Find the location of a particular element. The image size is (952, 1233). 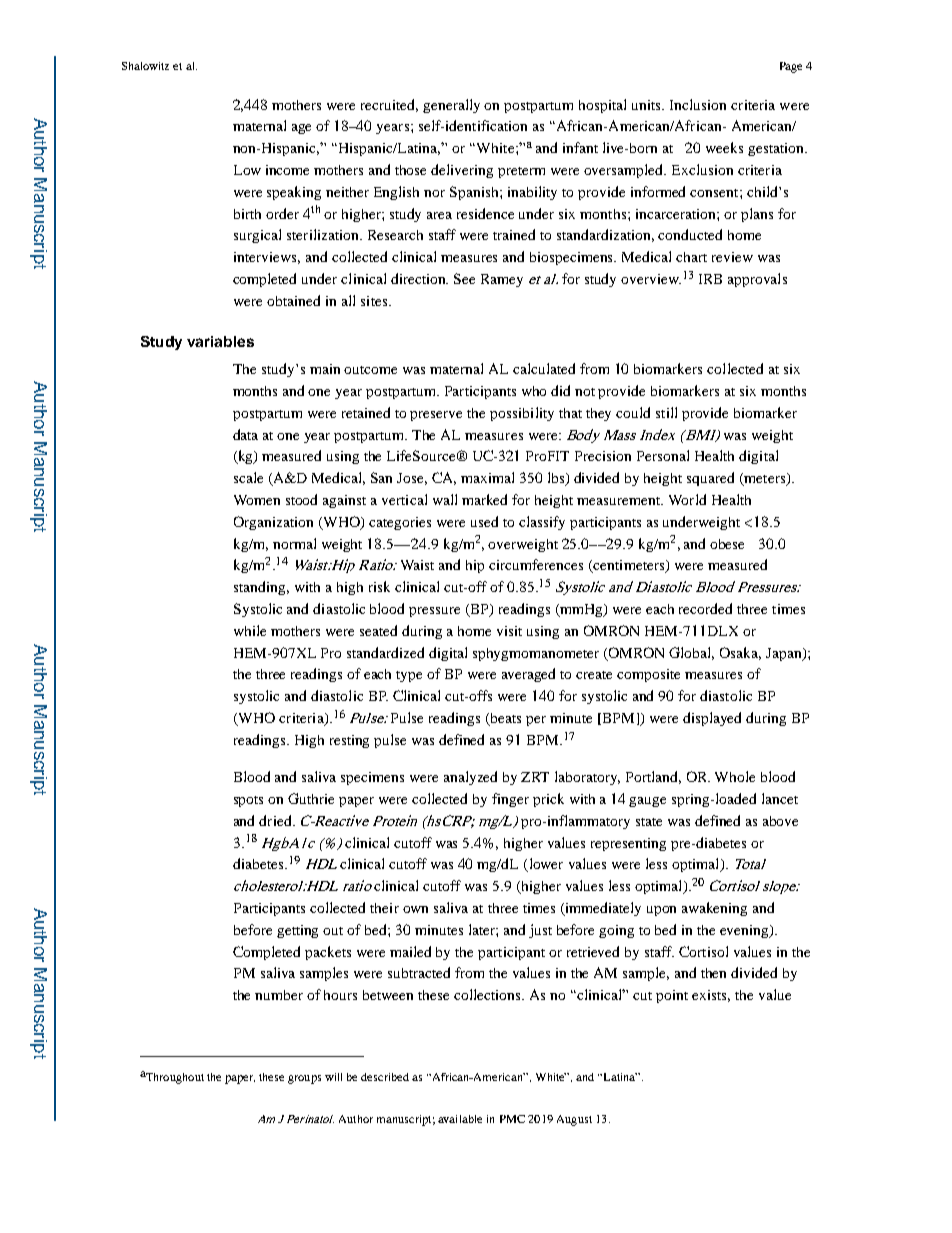

Inclusion is located at coordinates (698, 104).
